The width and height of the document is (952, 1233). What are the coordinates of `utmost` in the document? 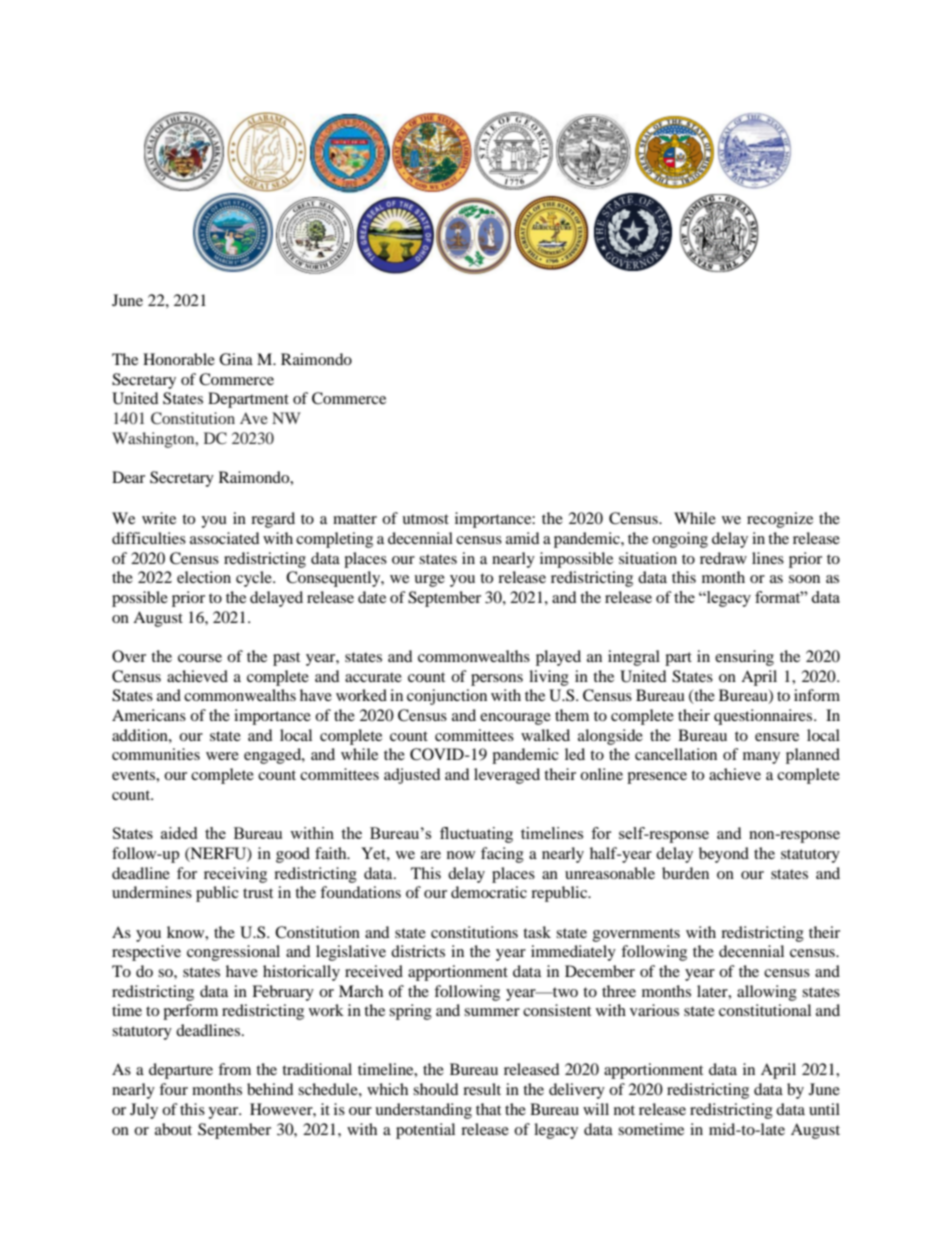 It's located at (425, 519).
